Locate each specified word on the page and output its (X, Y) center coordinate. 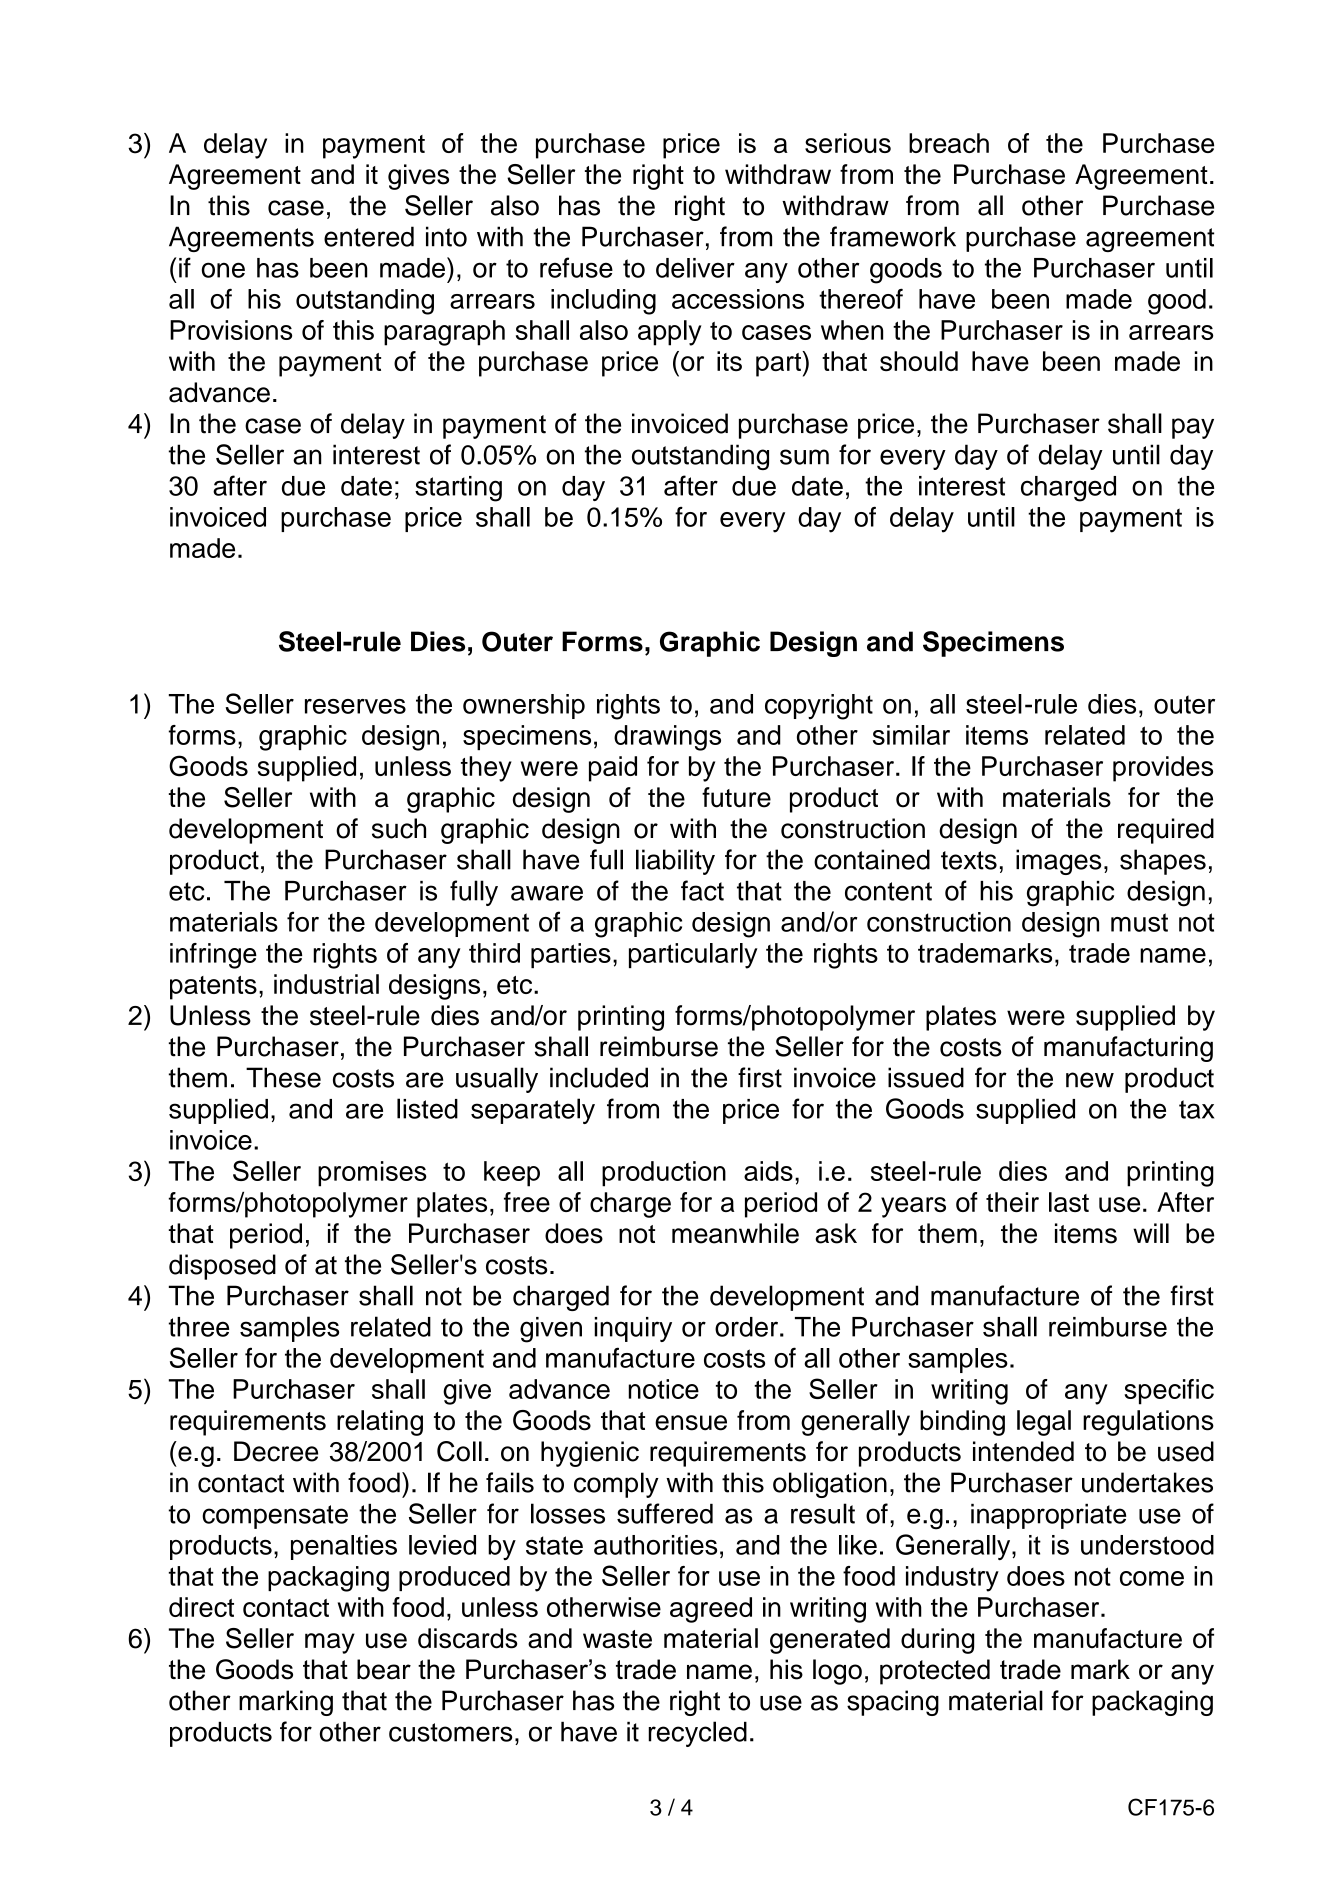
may (330, 1643)
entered (369, 236)
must (1139, 922)
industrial (326, 984)
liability (675, 862)
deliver (695, 268)
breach (949, 143)
